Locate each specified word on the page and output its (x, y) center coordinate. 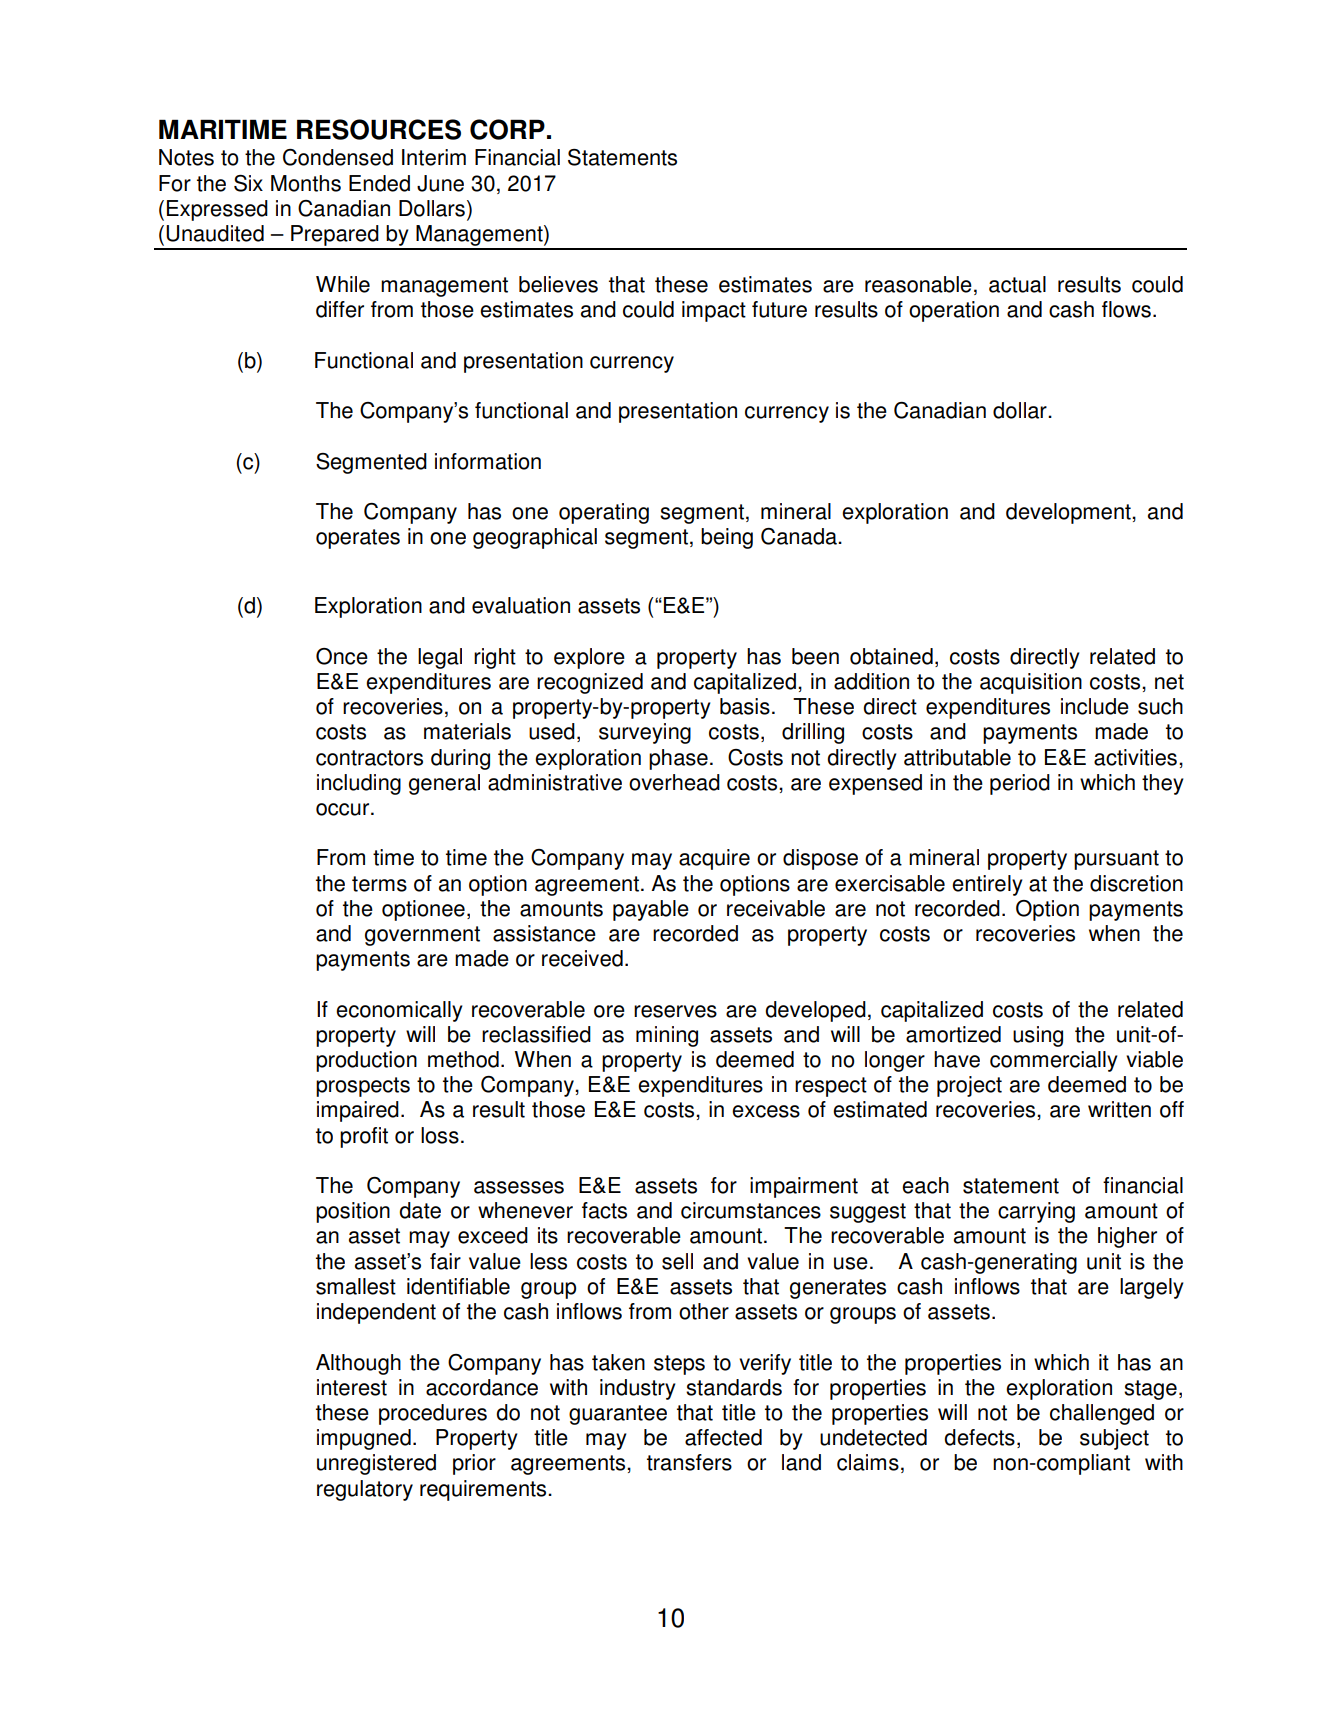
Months (306, 183)
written (1119, 1109)
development (1069, 513)
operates (358, 539)
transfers (689, 1462)
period (1020, 784)
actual (1017, 284)
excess (766, 1111)
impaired (358, 1111)
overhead (674, 782)
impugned (364, 1439)
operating (604, 513)
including (359, 784)
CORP (507, 129)
